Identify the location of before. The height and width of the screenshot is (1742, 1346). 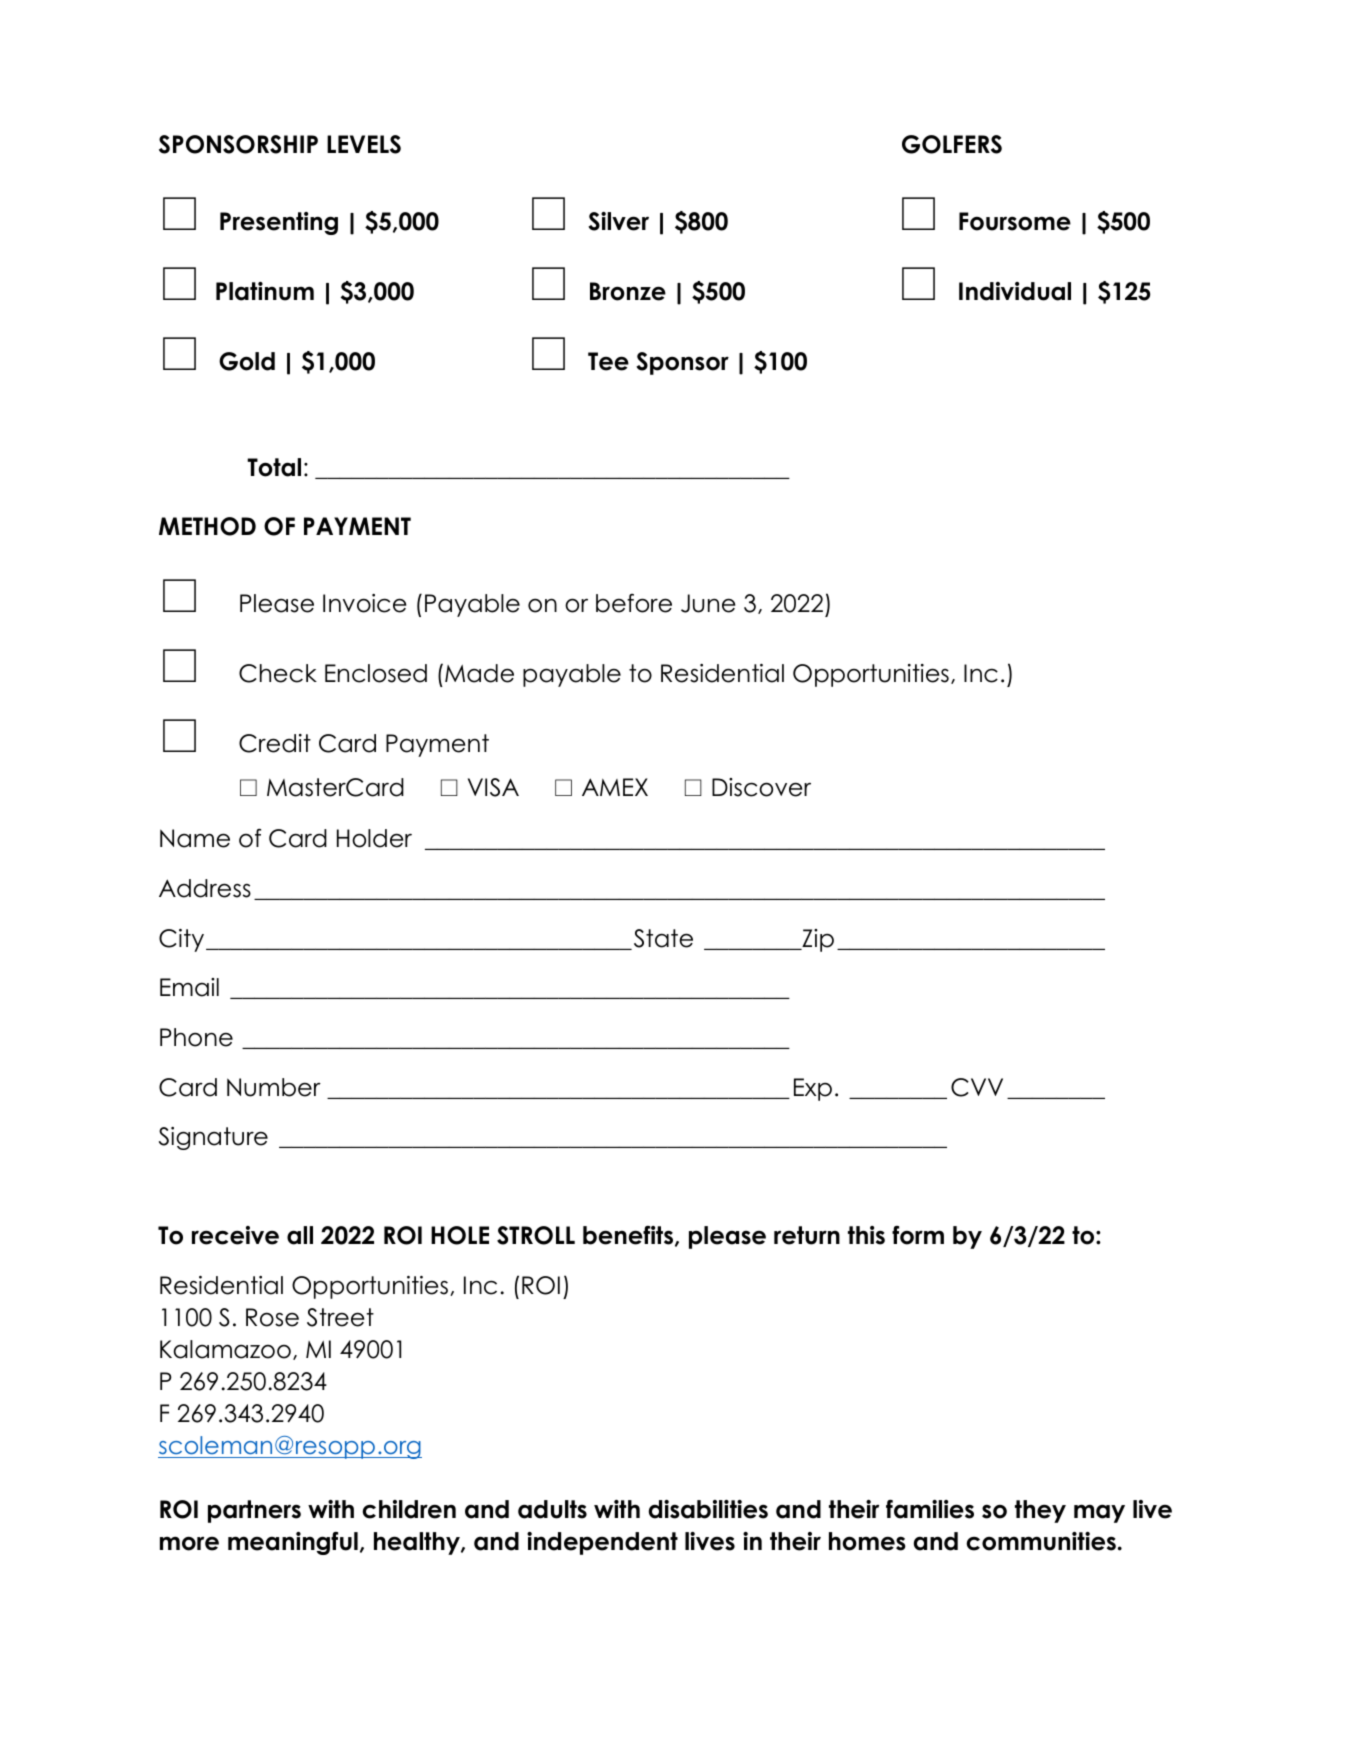
(634, 603).
